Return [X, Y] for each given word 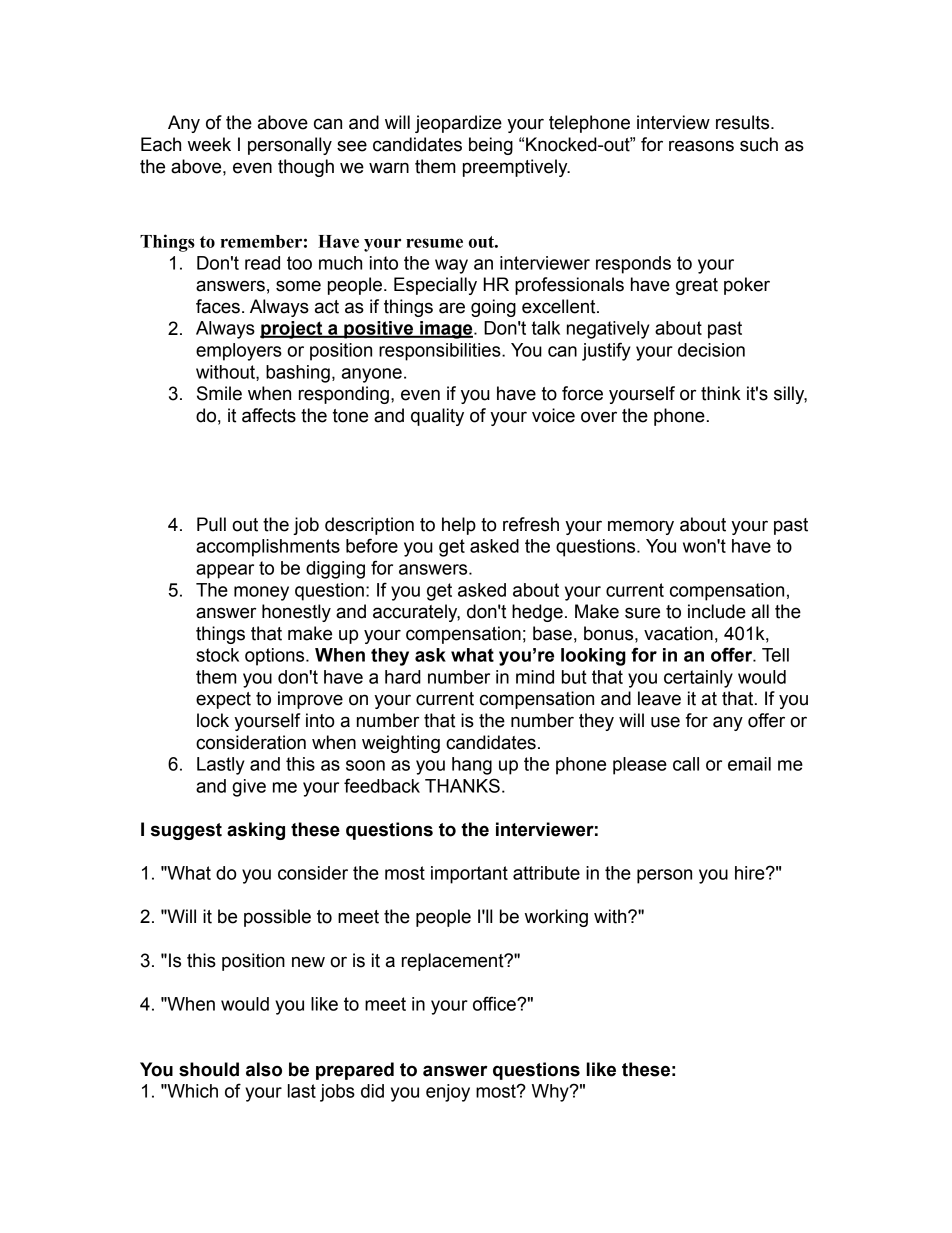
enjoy [448, 1093]
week [209, 144]
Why [551, 1093]
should [209, 1069]
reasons [701, 146]
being [491, 146]
